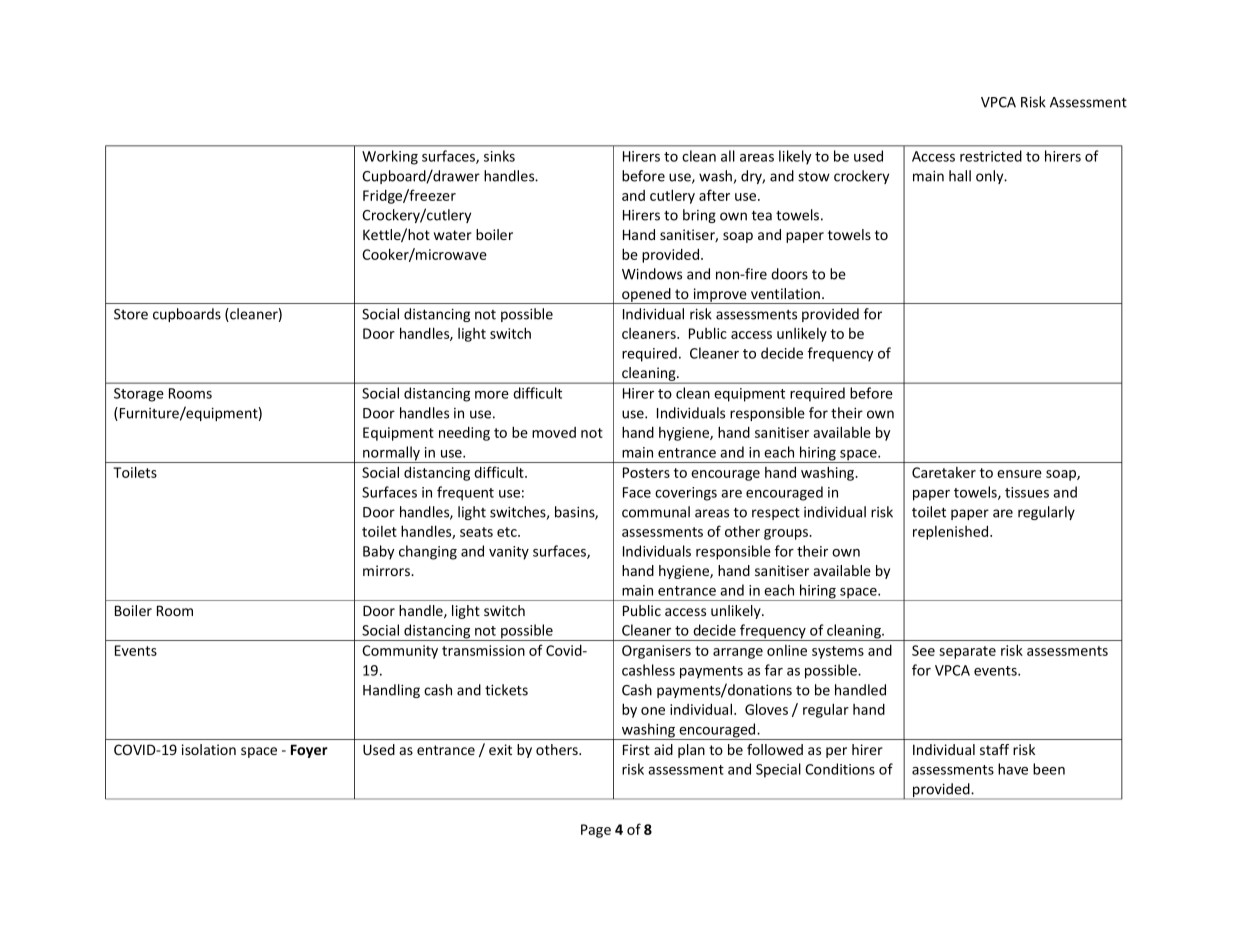  I want to click on sinks, so click(499, 156).
